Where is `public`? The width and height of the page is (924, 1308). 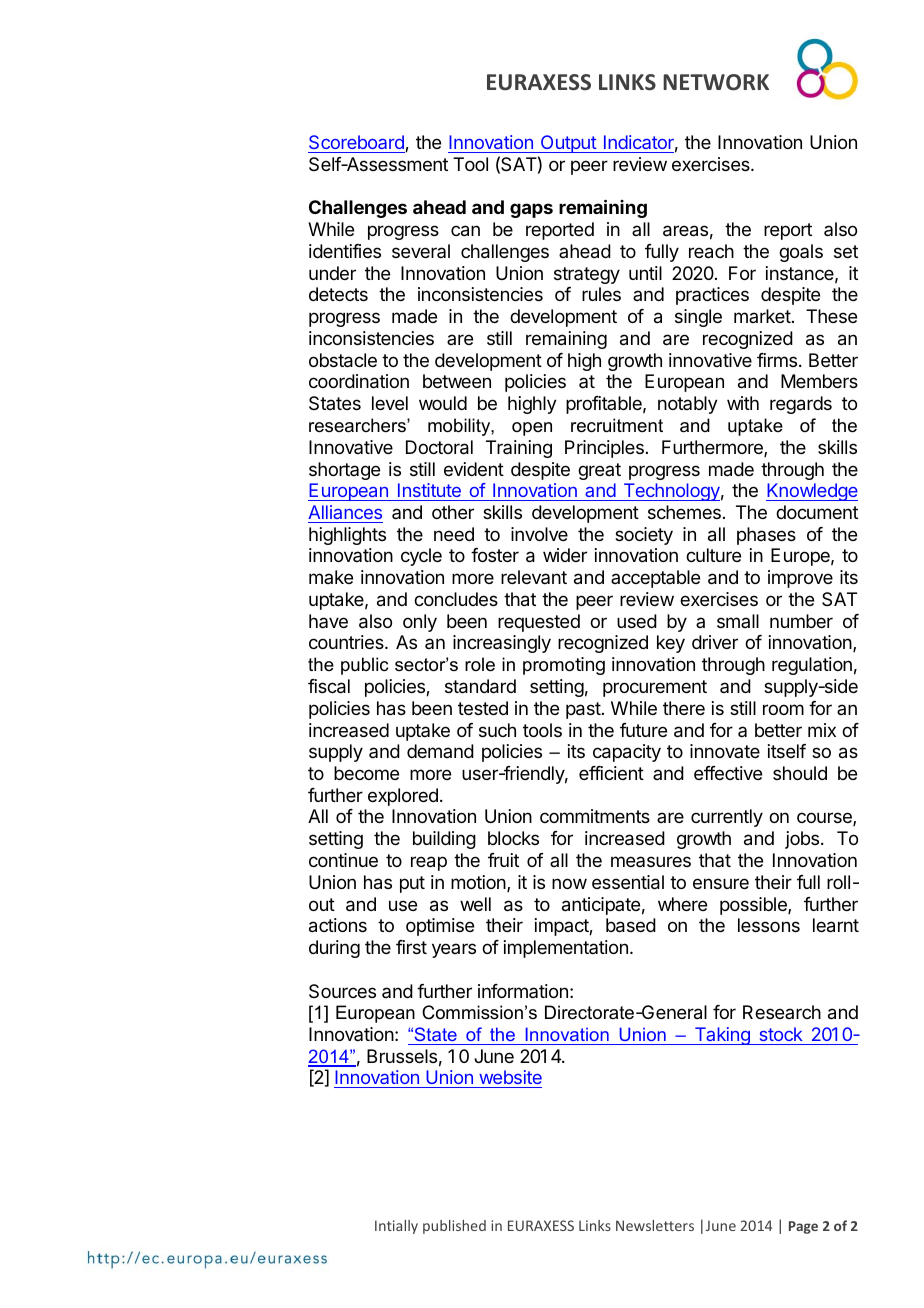
public is located at coordinates (364, 666).
